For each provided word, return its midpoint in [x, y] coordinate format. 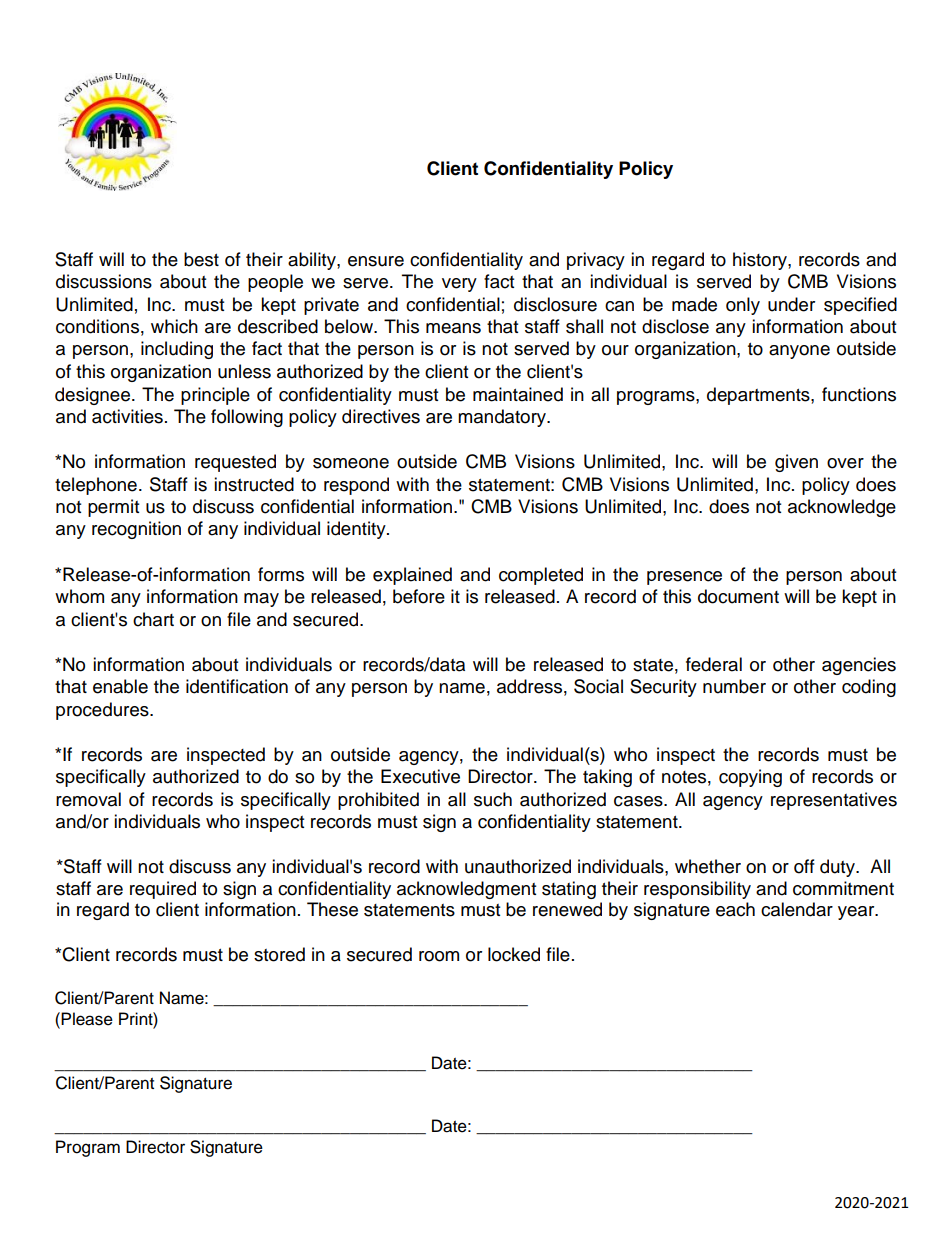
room [439, 956]
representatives [834, 801]
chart [153, 619]
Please [87, 1019]
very [459, 285]
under [791, 304]
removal [88, 799]
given [796, 463]
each [735, 909]
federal [714, 664]
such [493, 799]
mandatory [503, 418]
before [419, 596]
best [201, 259]
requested [235, 463]
